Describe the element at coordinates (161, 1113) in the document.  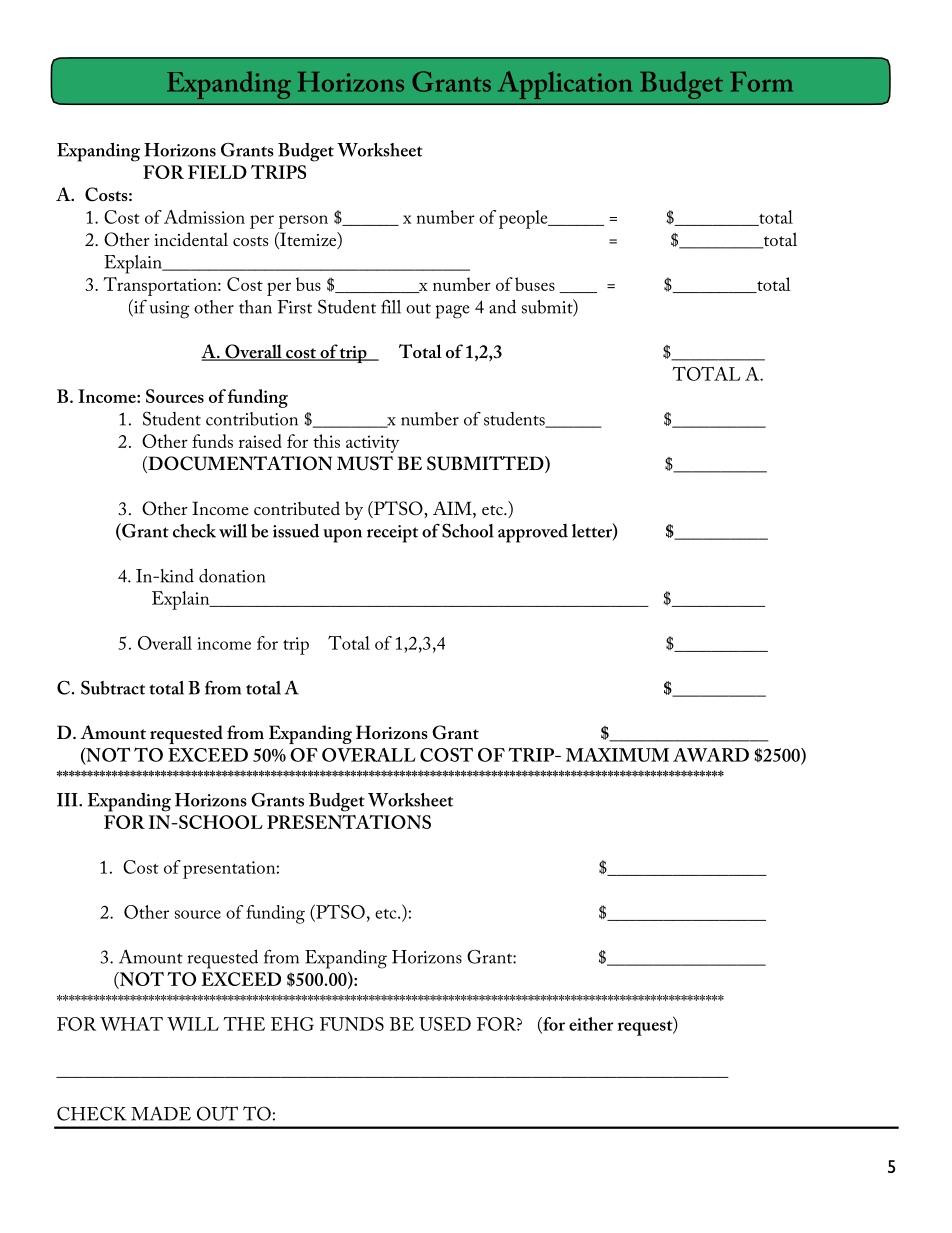
I see `MADE` at that location.
